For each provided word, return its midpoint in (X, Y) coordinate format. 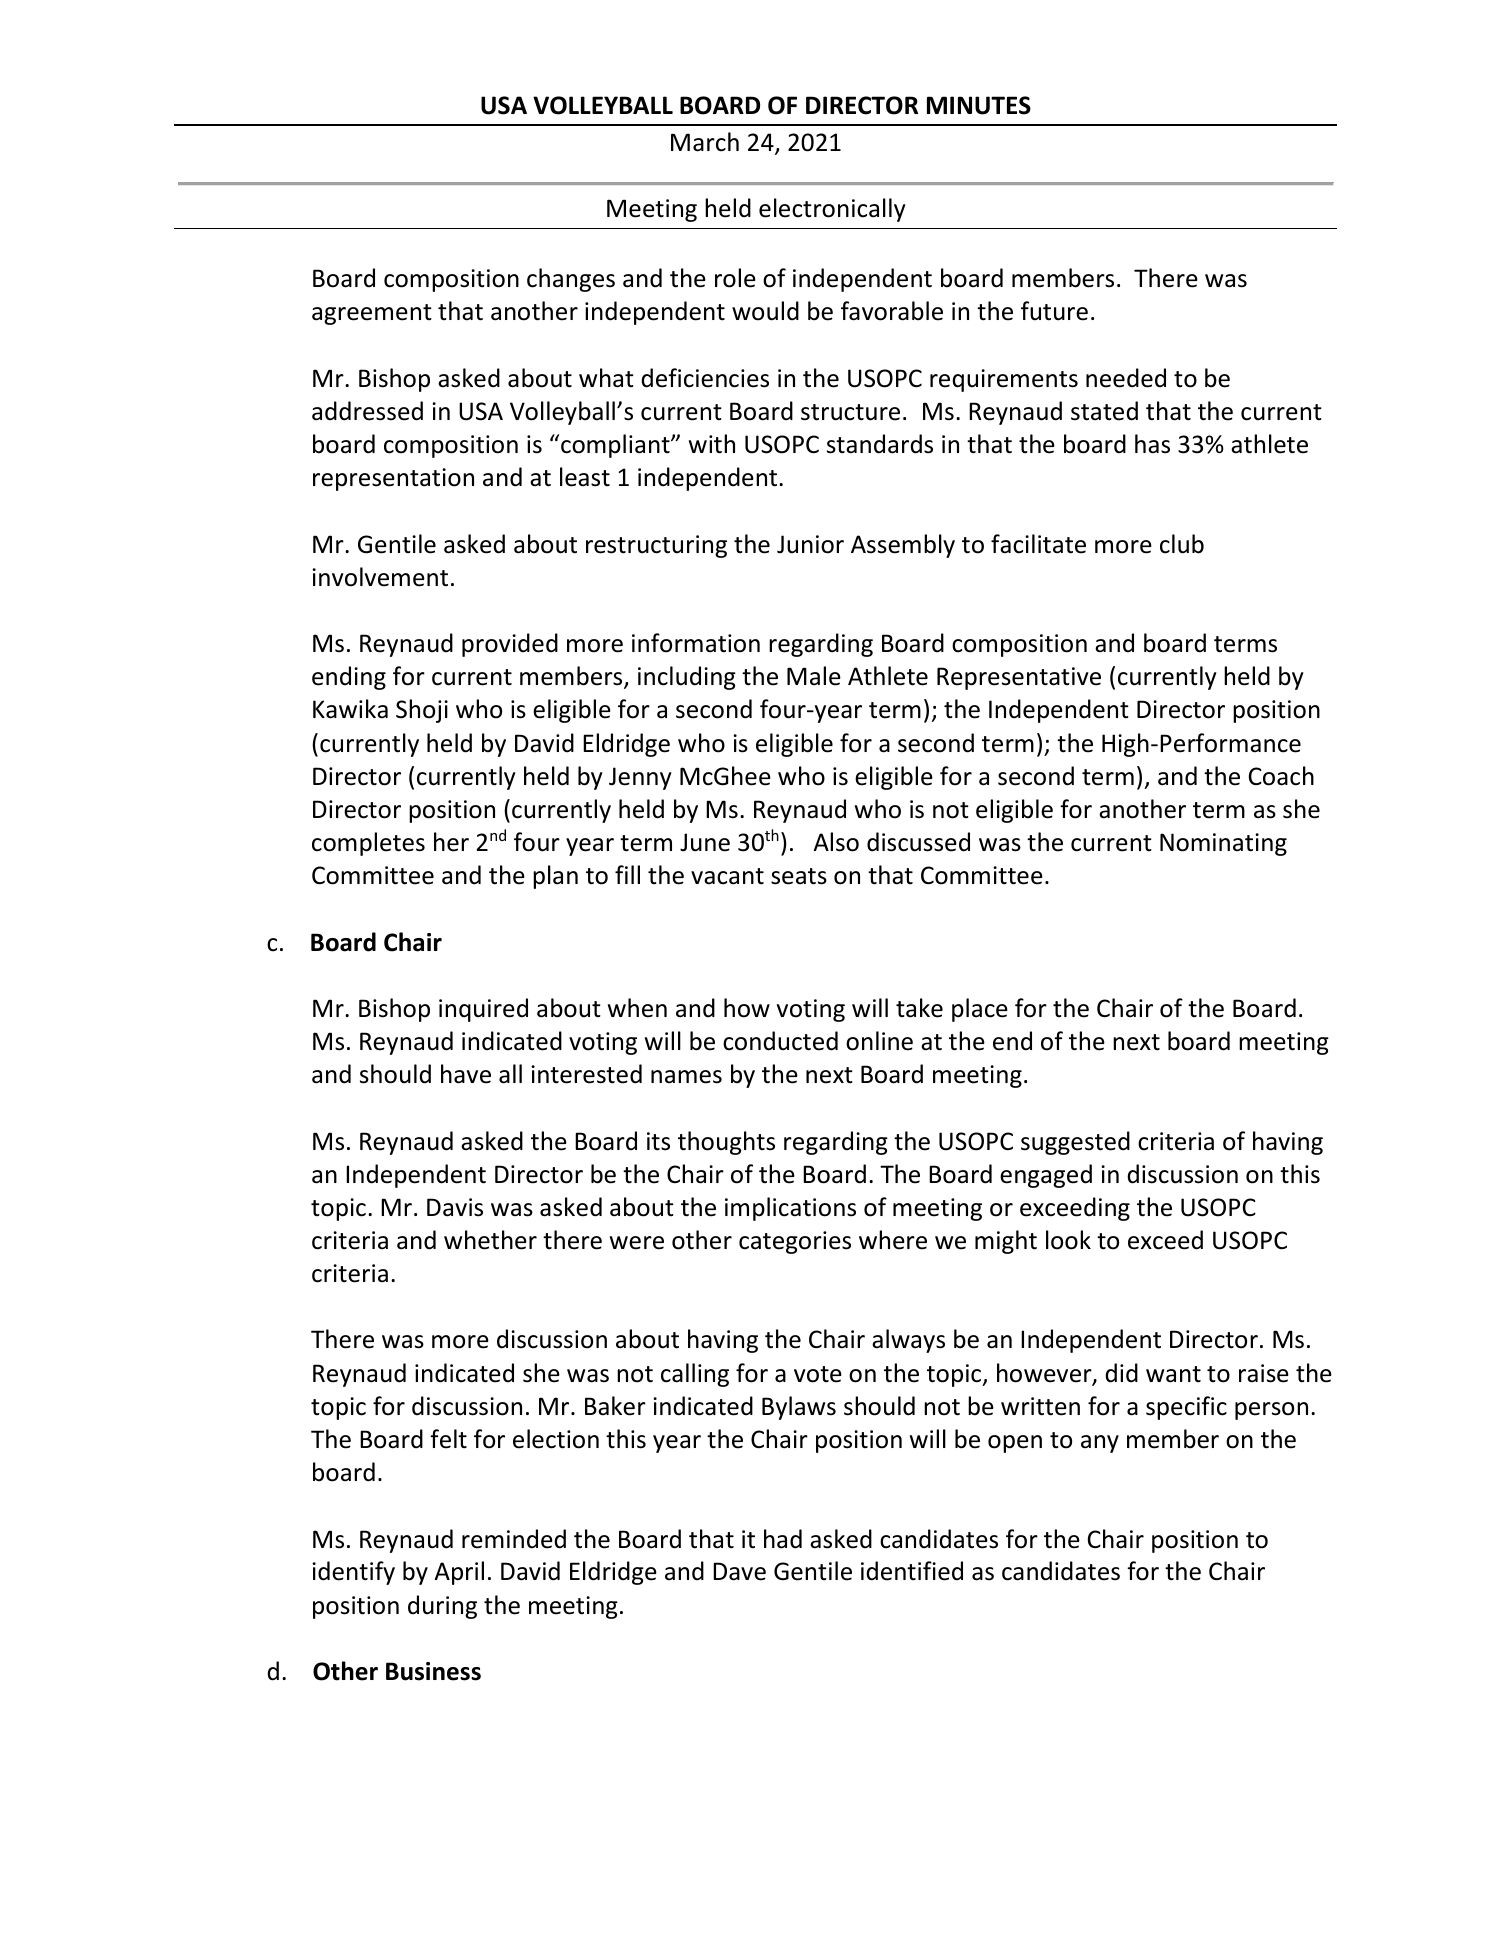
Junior (810, 544)
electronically (832, 210)
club (1182, 544)
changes (571, 280)
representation (393, 479)
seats (799, 876)
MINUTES (979, 105)
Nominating (1223, 844)
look (1068, 1240)
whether (490, 1240)
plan (555, 877)
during (442, 1607)
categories (795, 1242)
